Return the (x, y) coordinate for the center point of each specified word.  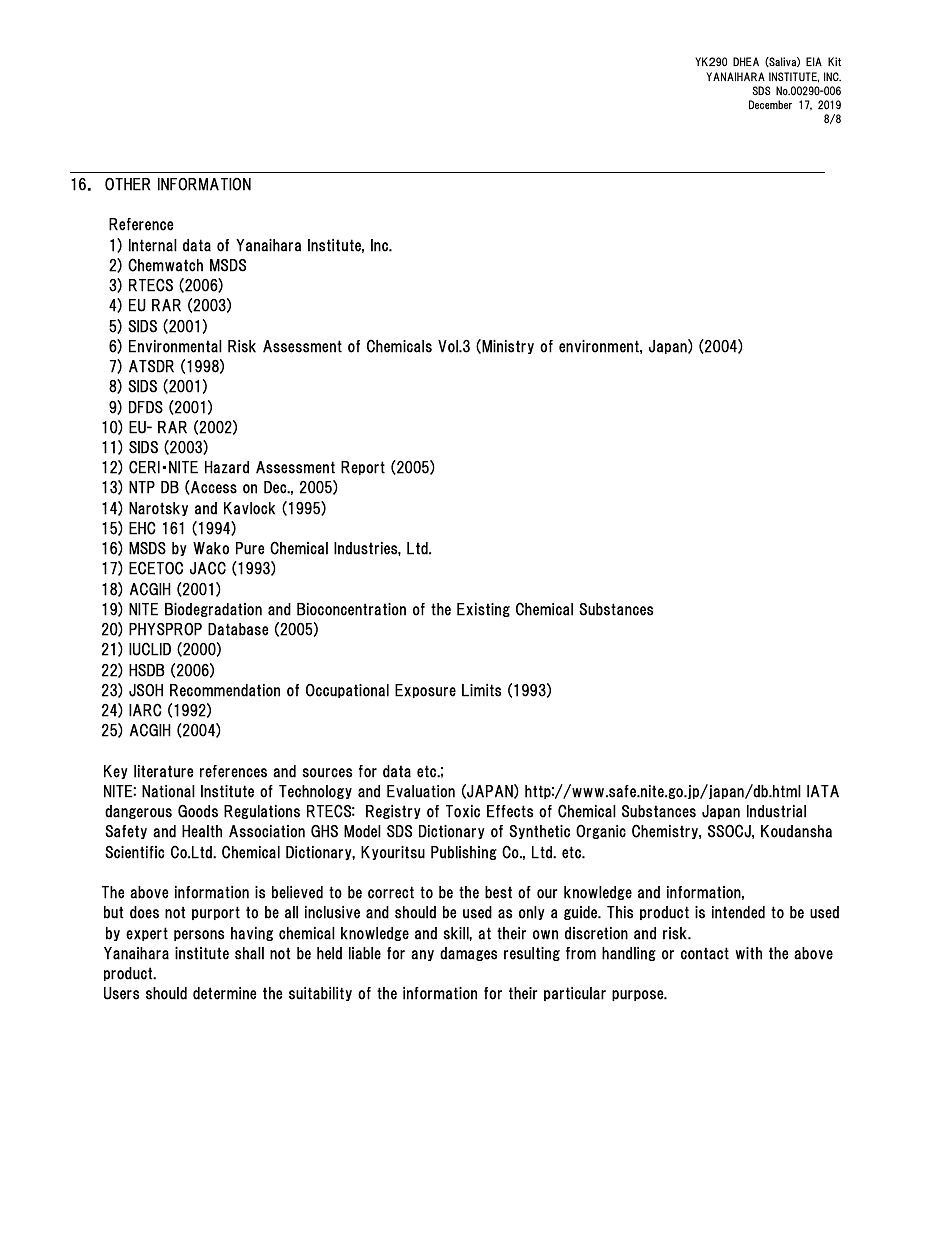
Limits (481, 690)
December (770, 105)
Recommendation (225, 690)
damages (468, 954)
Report (363, 468)
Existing (483, 610)
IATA (823, 791)
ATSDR (151, 366)
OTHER (127, 184)
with (748, 953)
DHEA (746, 61)
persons (199, 935)
